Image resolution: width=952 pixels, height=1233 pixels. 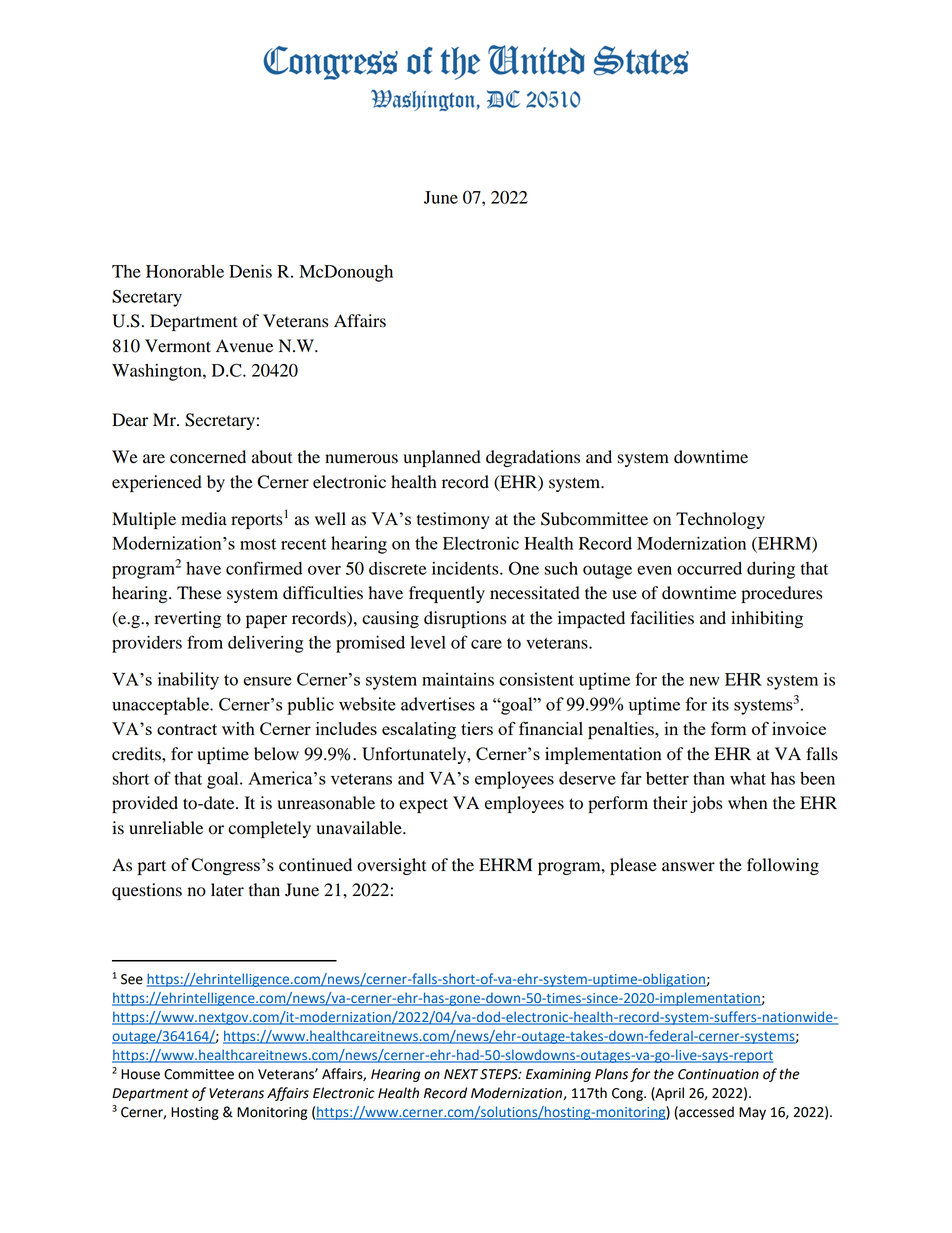 I want to click on Examining, so click(x=558, y=1075).
